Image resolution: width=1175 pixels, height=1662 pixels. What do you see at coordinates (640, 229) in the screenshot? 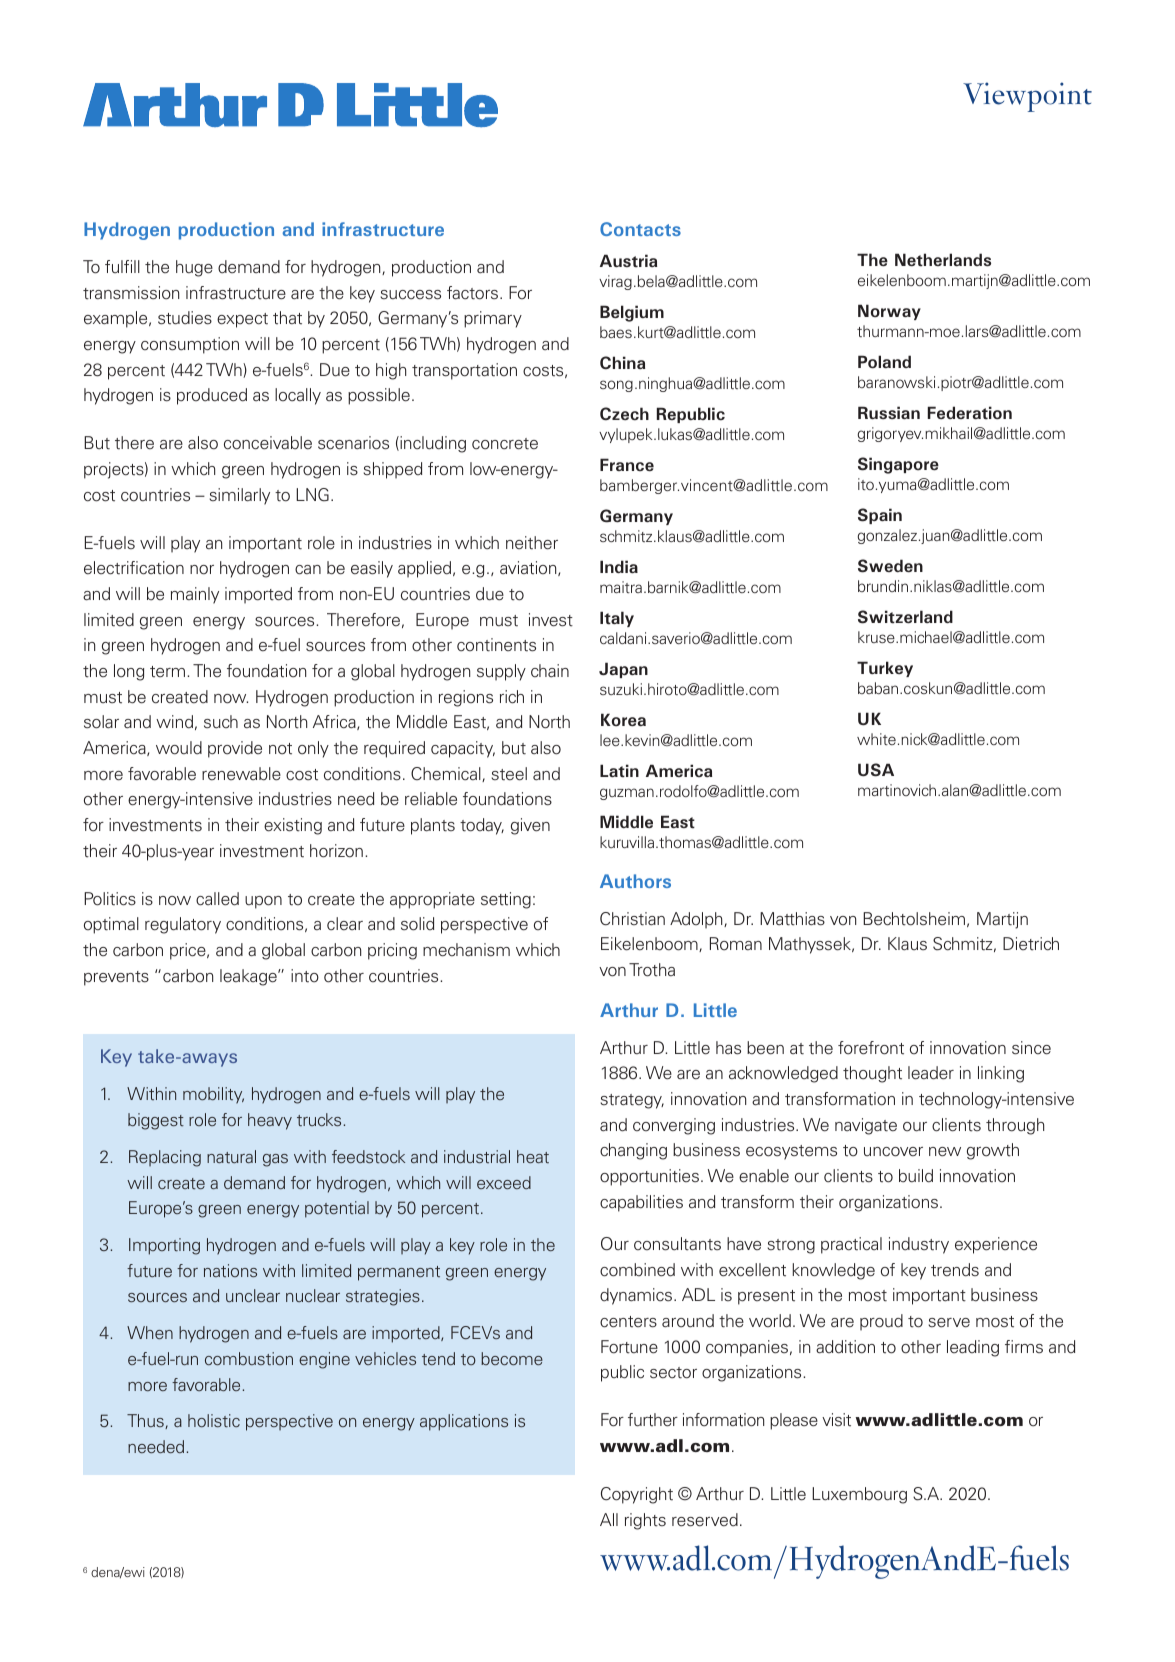
I see `Contacts` at bounding box center [640, 229].
